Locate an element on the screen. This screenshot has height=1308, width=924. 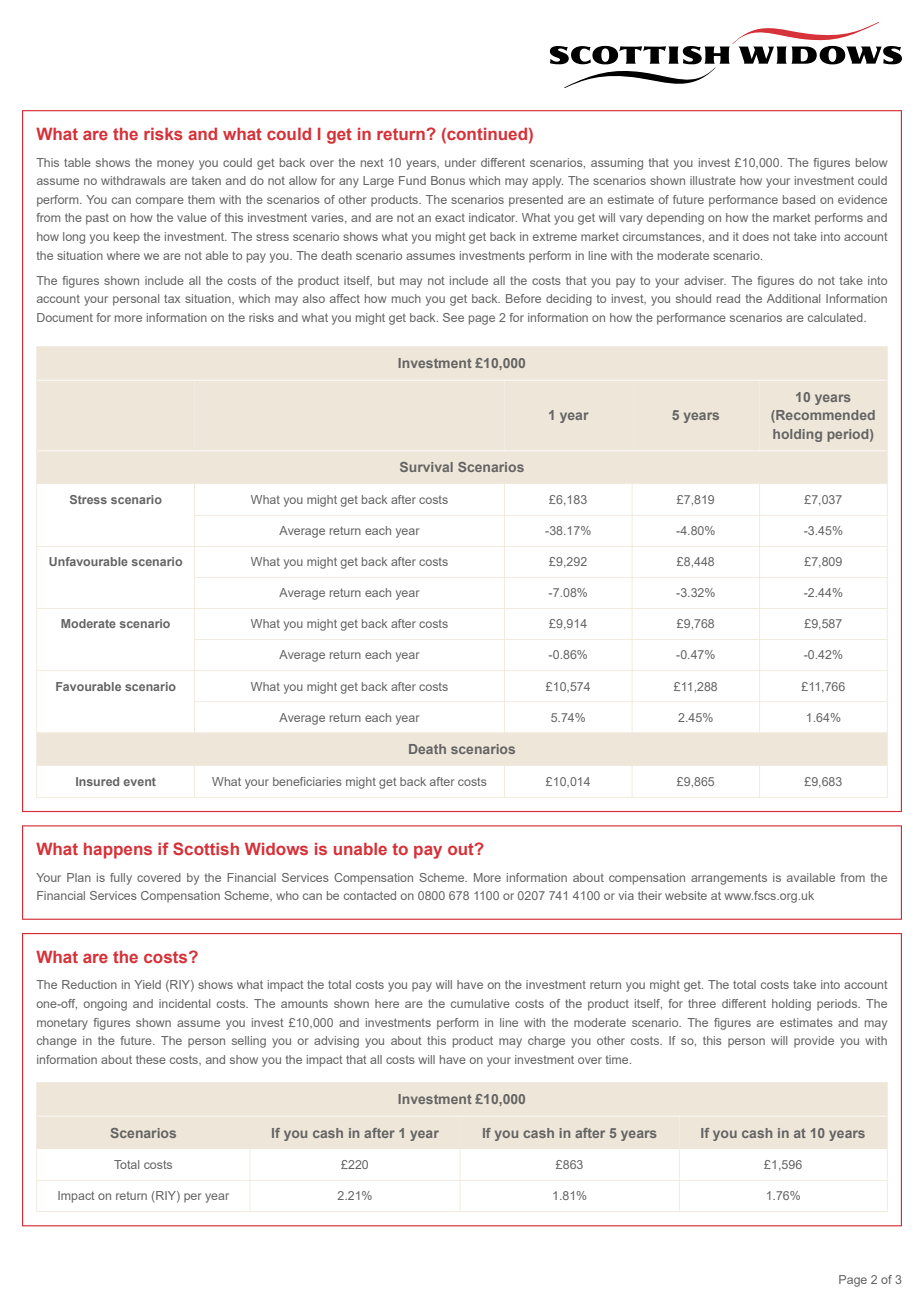
Survival is located at coordinates (426, 467).
